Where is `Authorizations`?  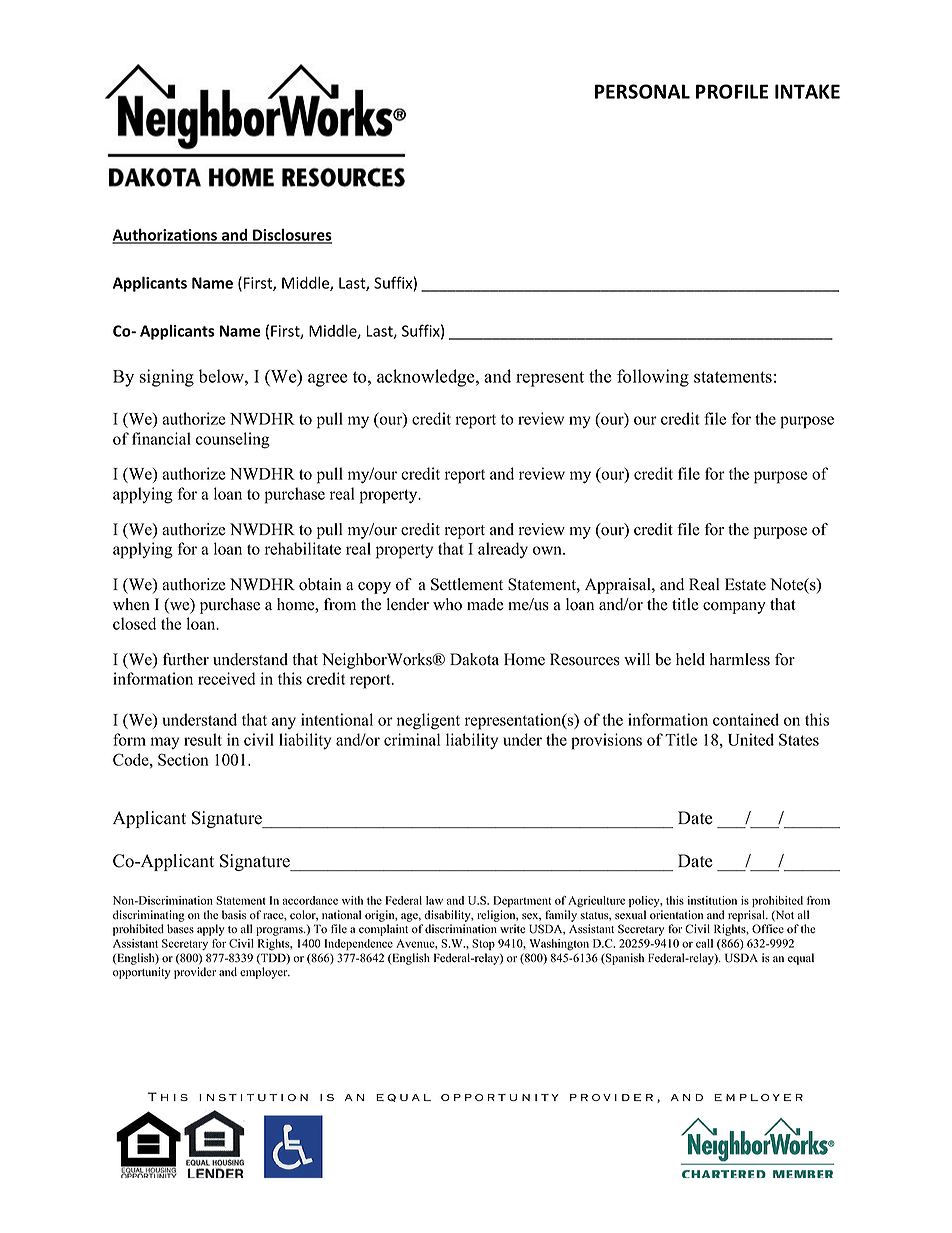
Authorizations is located at coordinates (165, 235).
